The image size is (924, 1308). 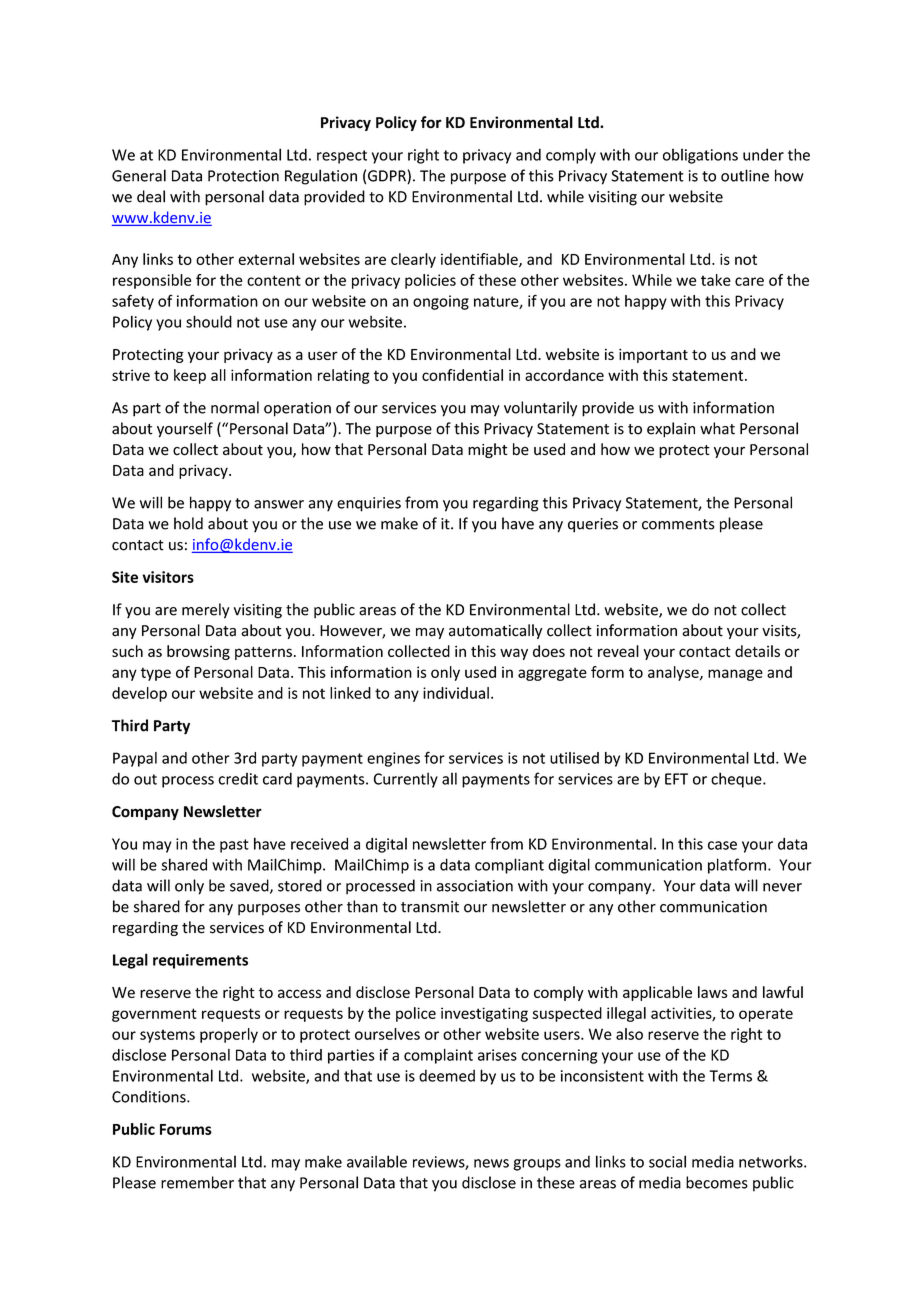 I want to click on obligations, so click(x=700, y=156).
